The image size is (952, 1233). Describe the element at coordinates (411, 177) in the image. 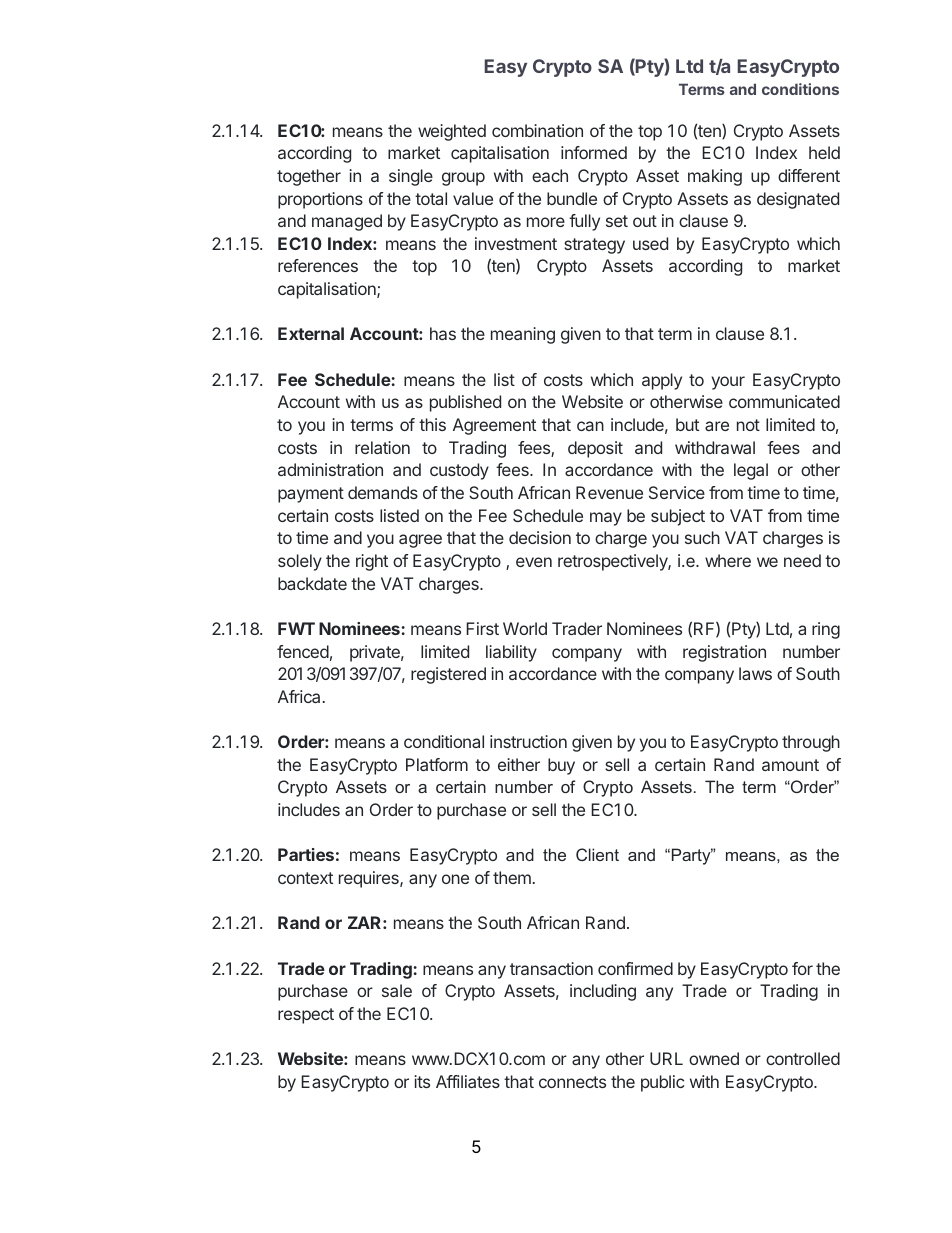

I see `single` at that location.
